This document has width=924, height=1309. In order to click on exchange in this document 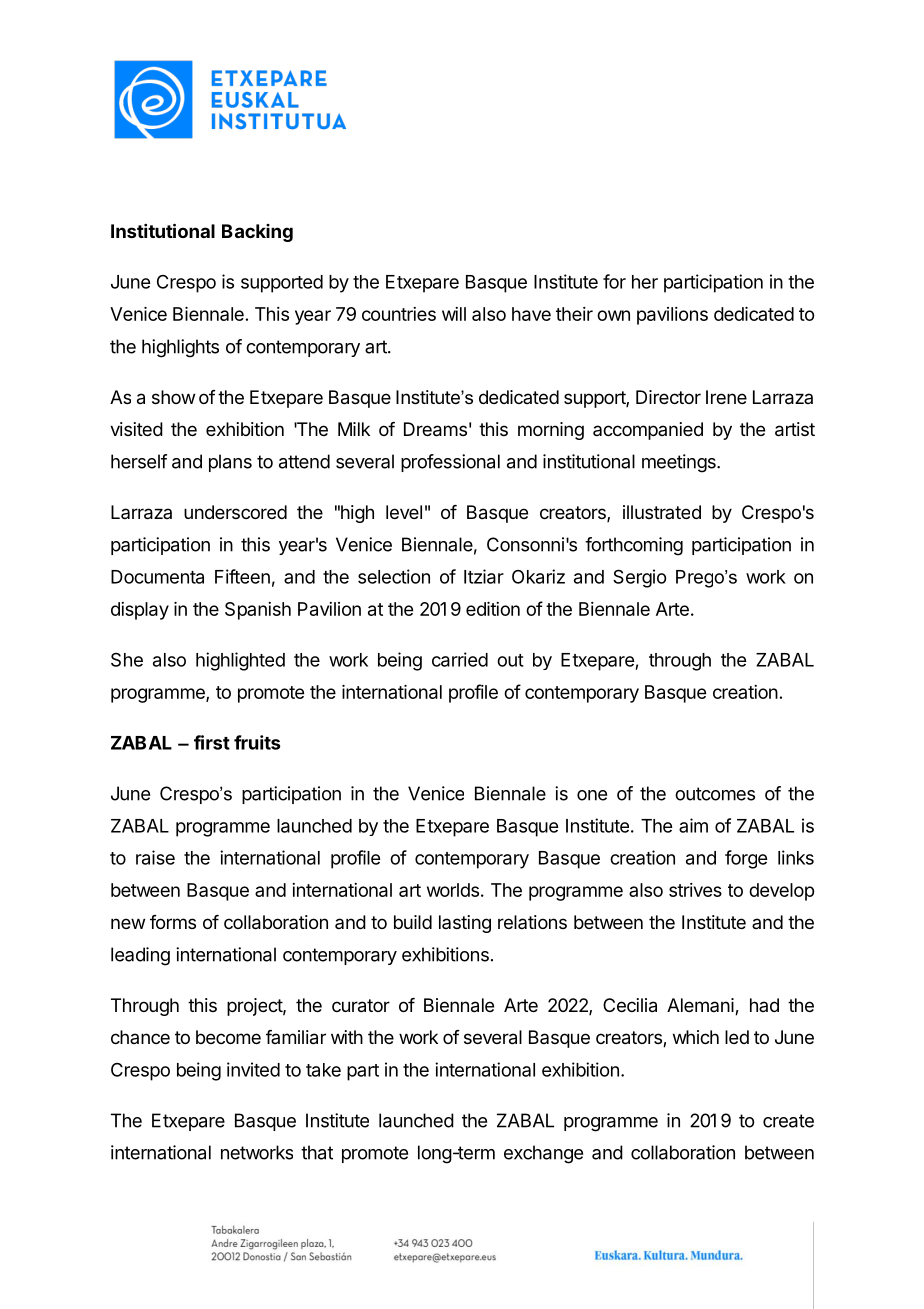, I will do `click(543, 1154)`.
